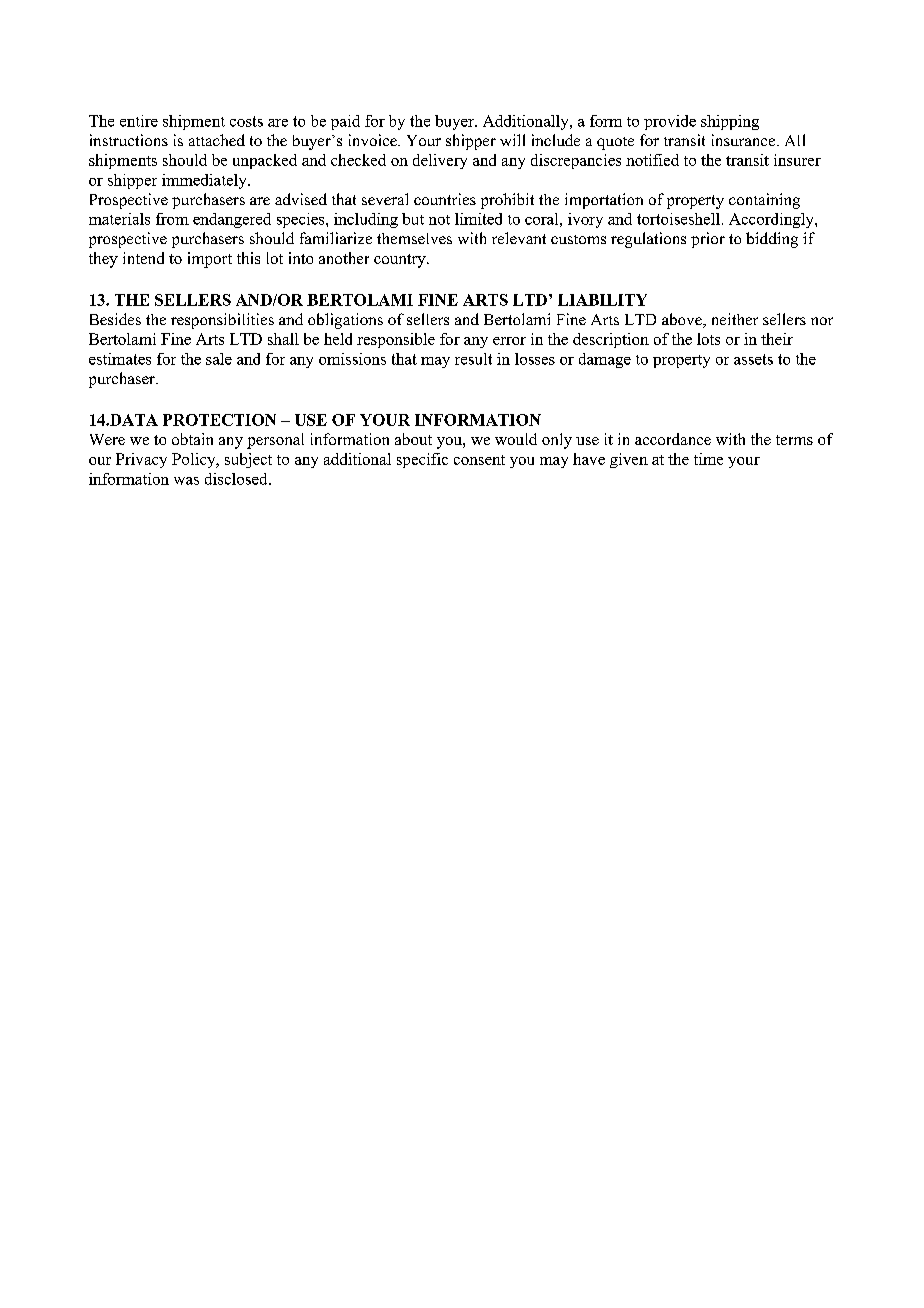  What do you see at coordinates (730, 122) in the page?
I see `shipping` at bounding box center [730, 122].
